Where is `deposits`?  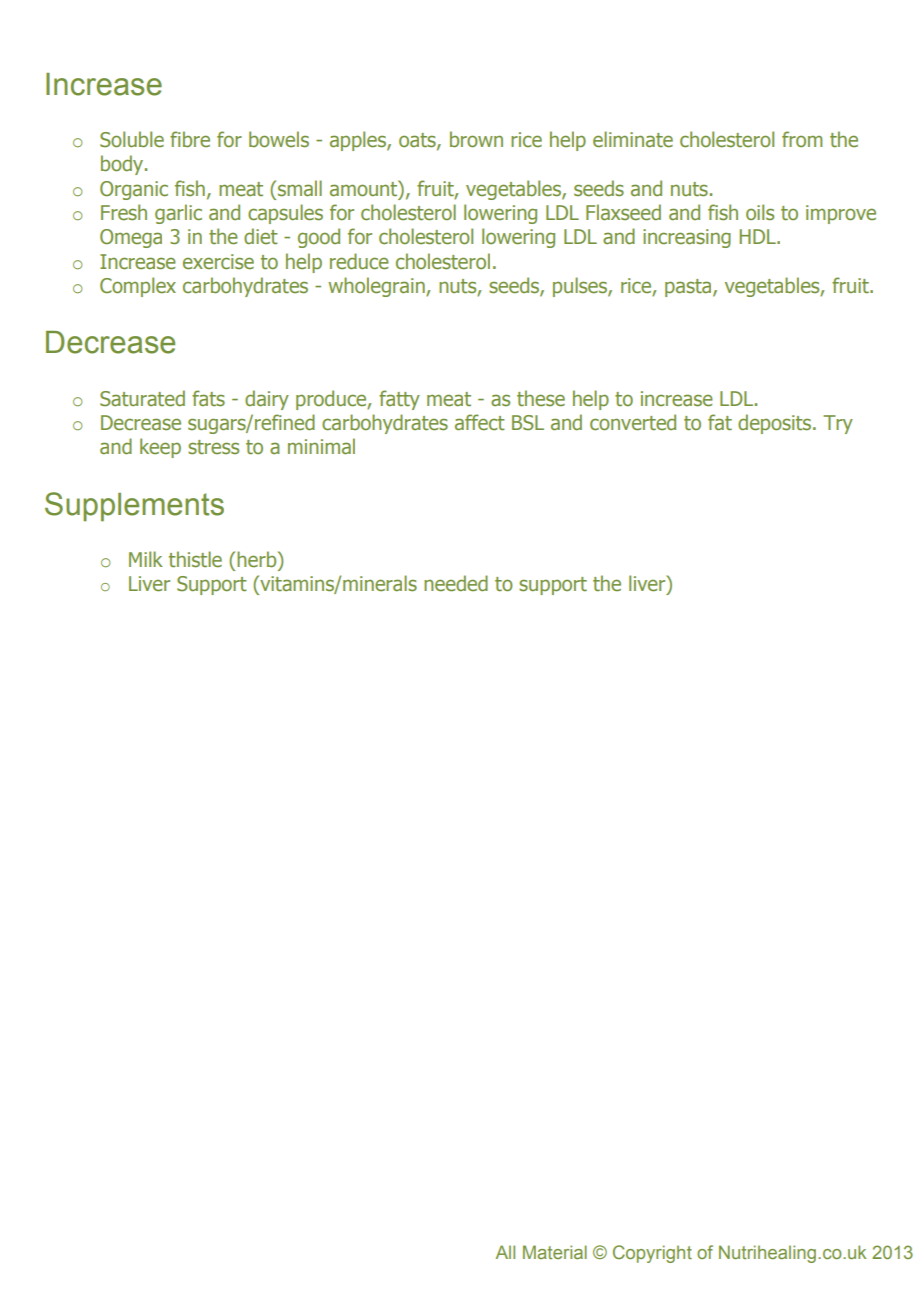 deposits is located at coordinates (776, 424).
